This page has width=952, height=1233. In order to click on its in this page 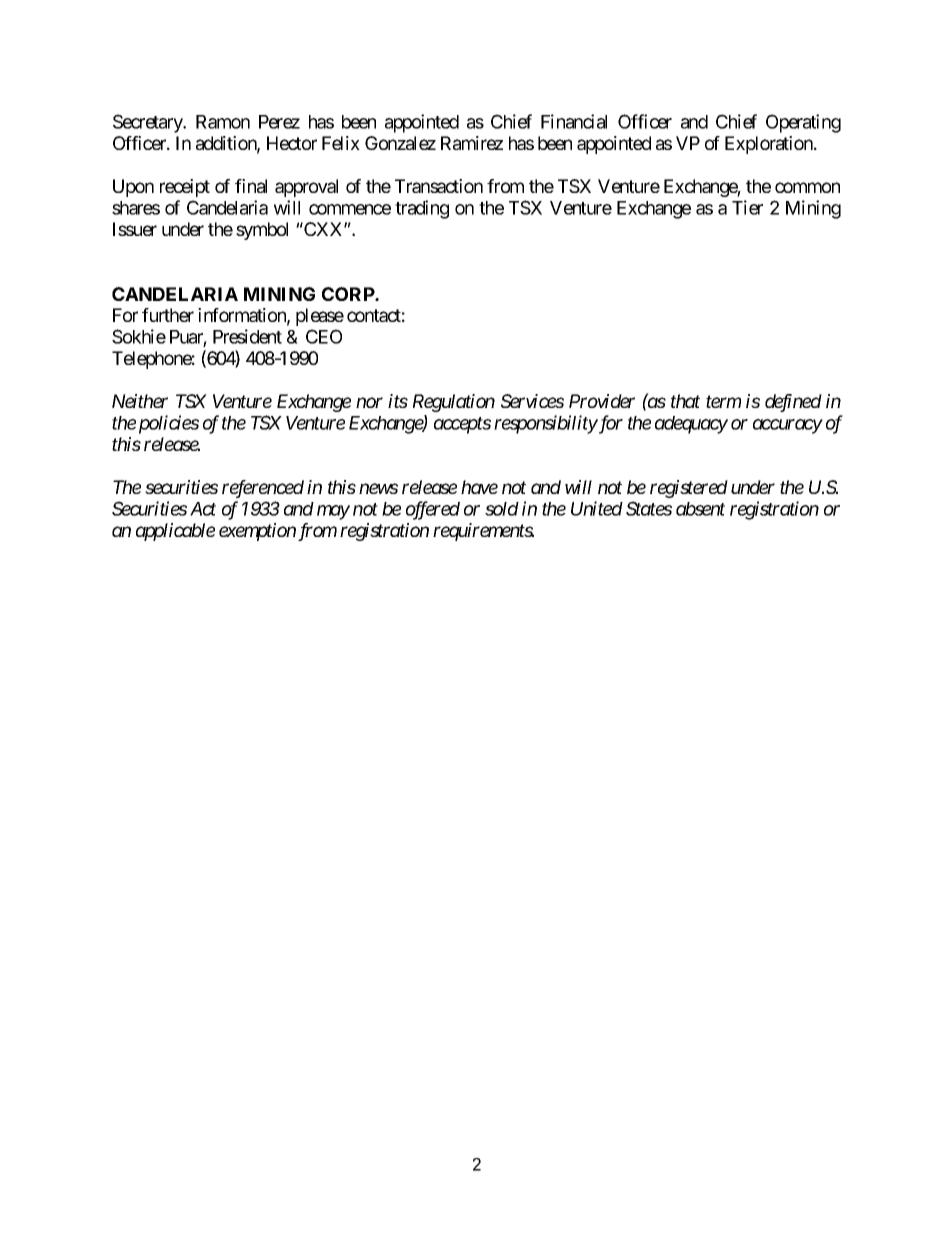, I will do `click(398, 401)`.
